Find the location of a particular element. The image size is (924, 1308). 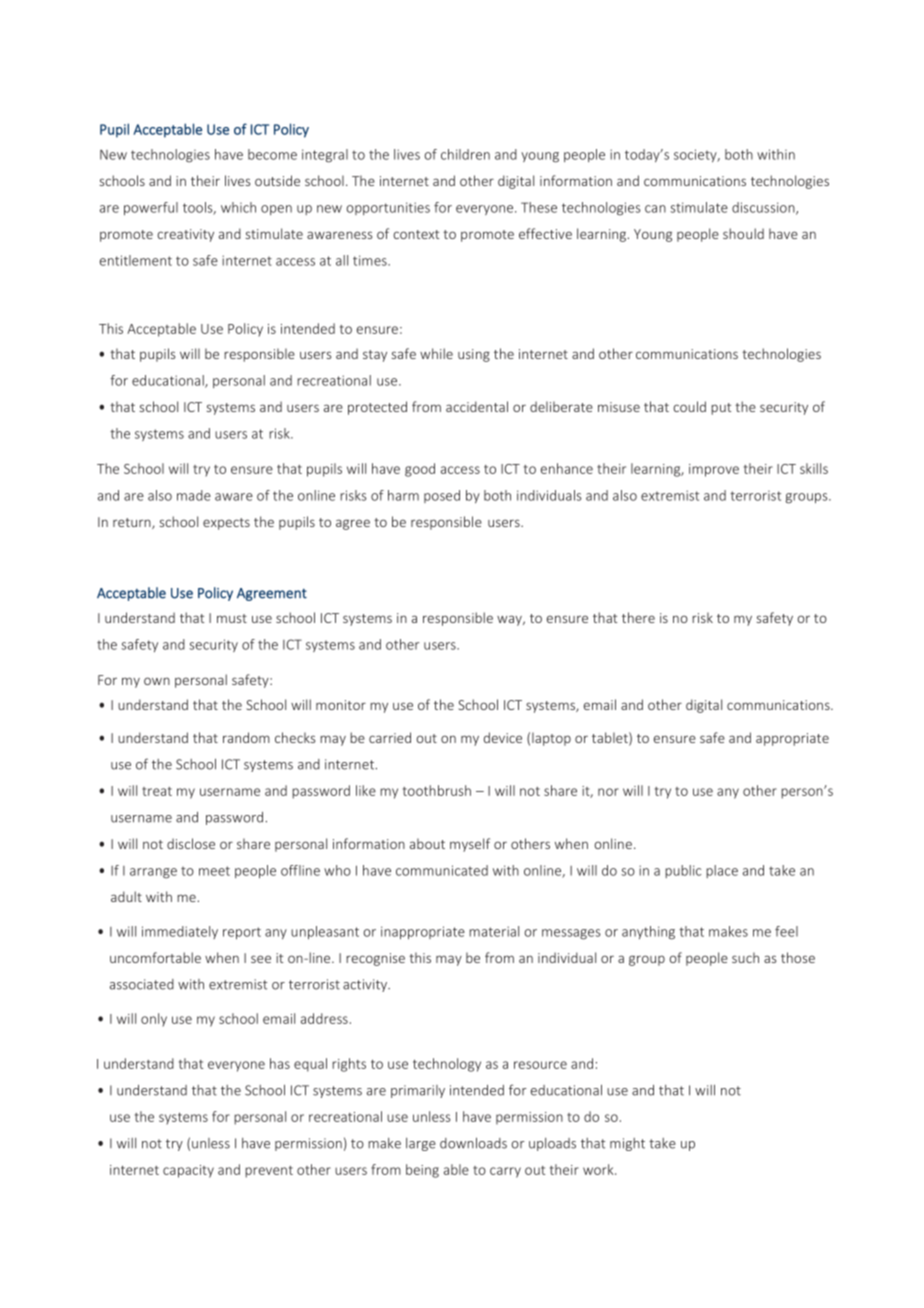

which is located at coordinates (238, 207).
